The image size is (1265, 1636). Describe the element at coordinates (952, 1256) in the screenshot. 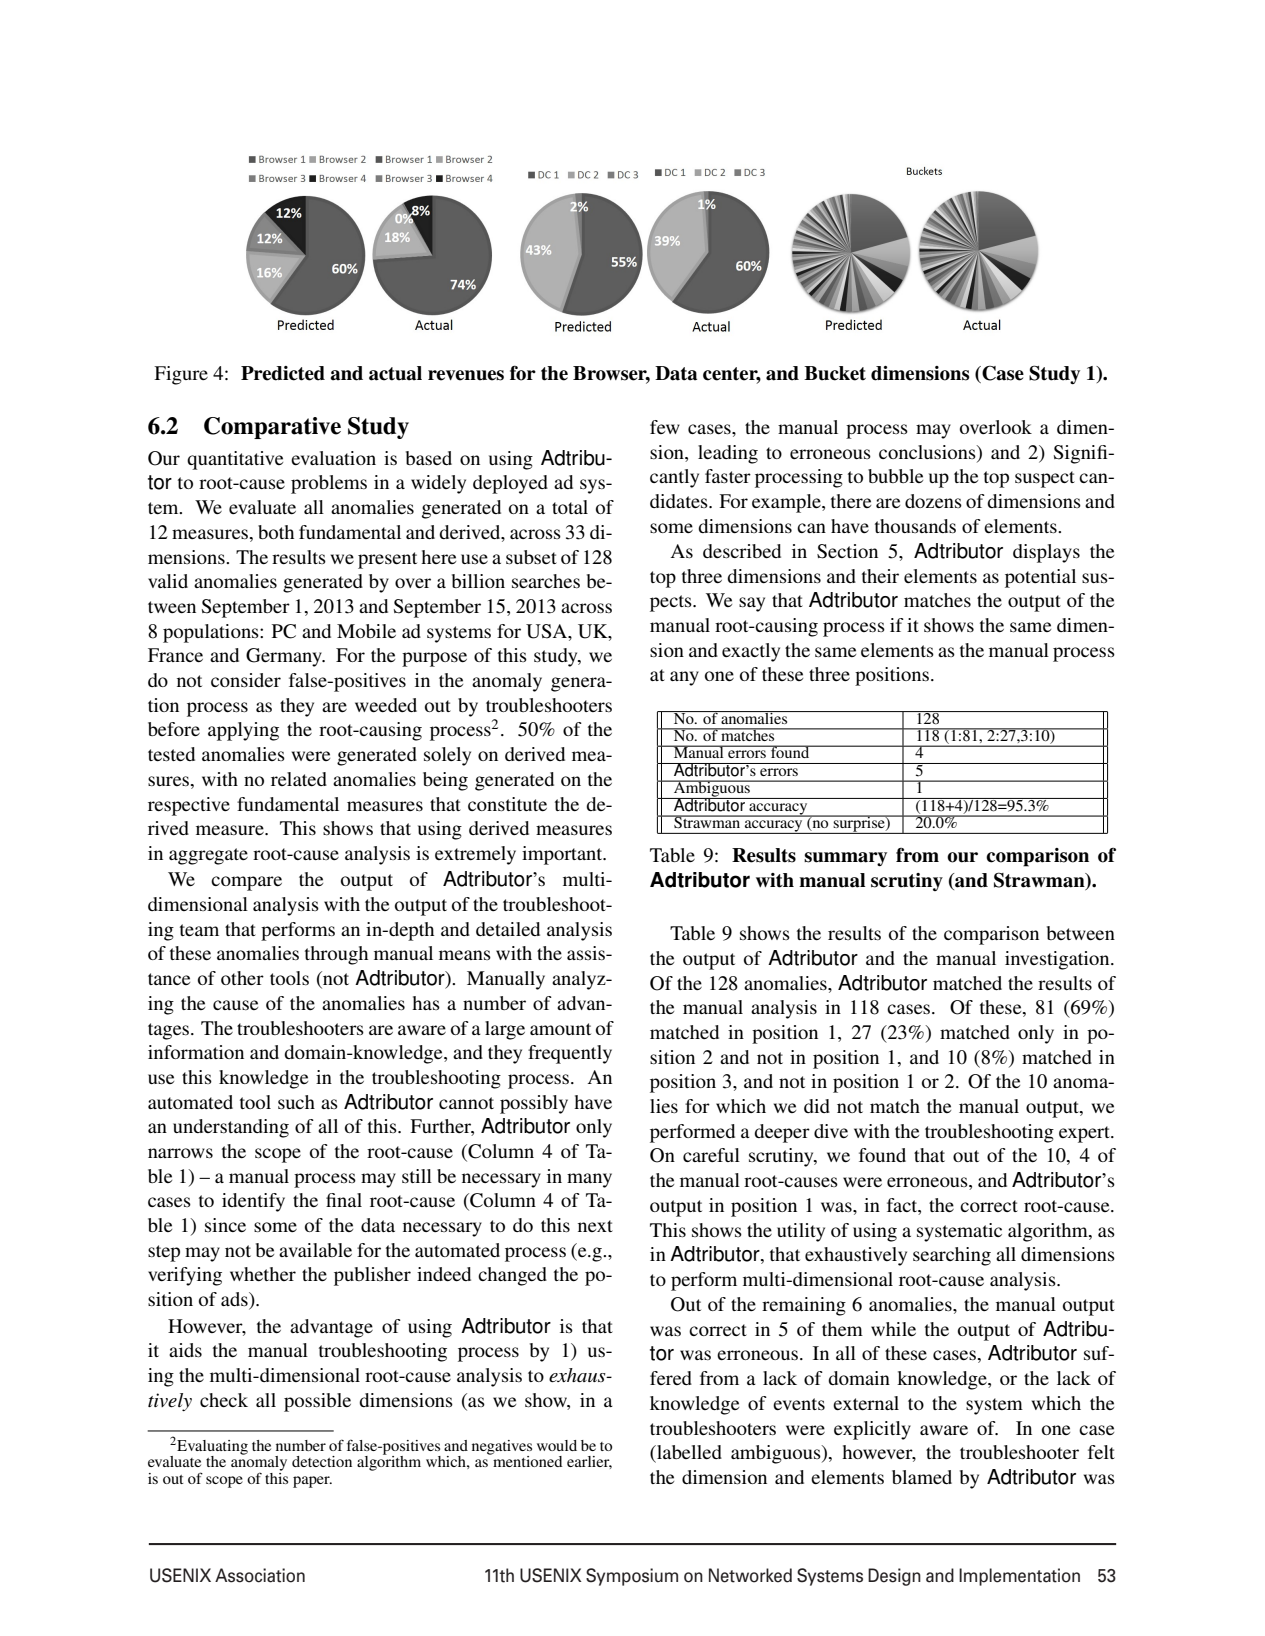

I see `searching` at that location.
